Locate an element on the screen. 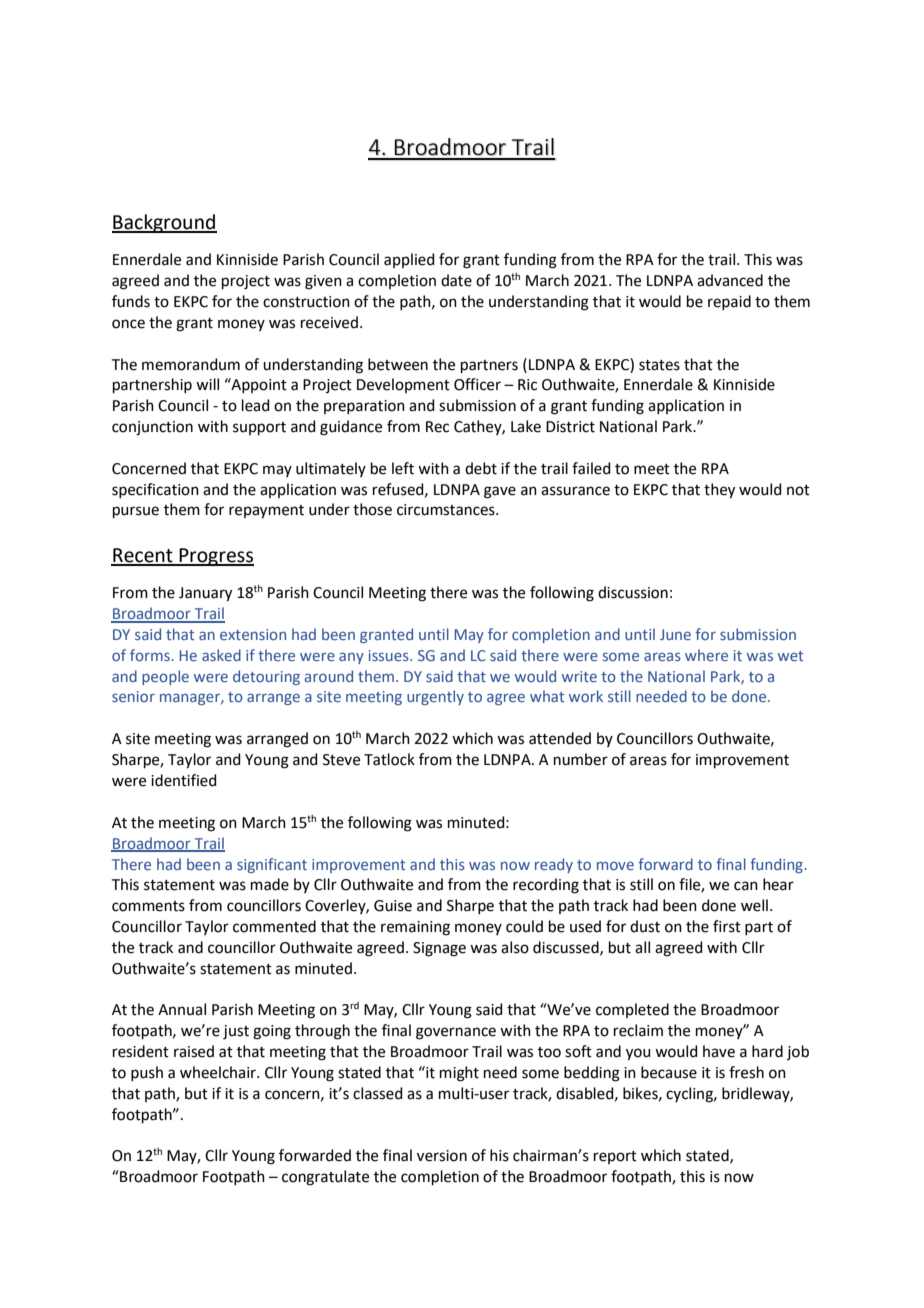 This screenshot has height=1308, width=924. version is located at coordinates (442, 1156).
